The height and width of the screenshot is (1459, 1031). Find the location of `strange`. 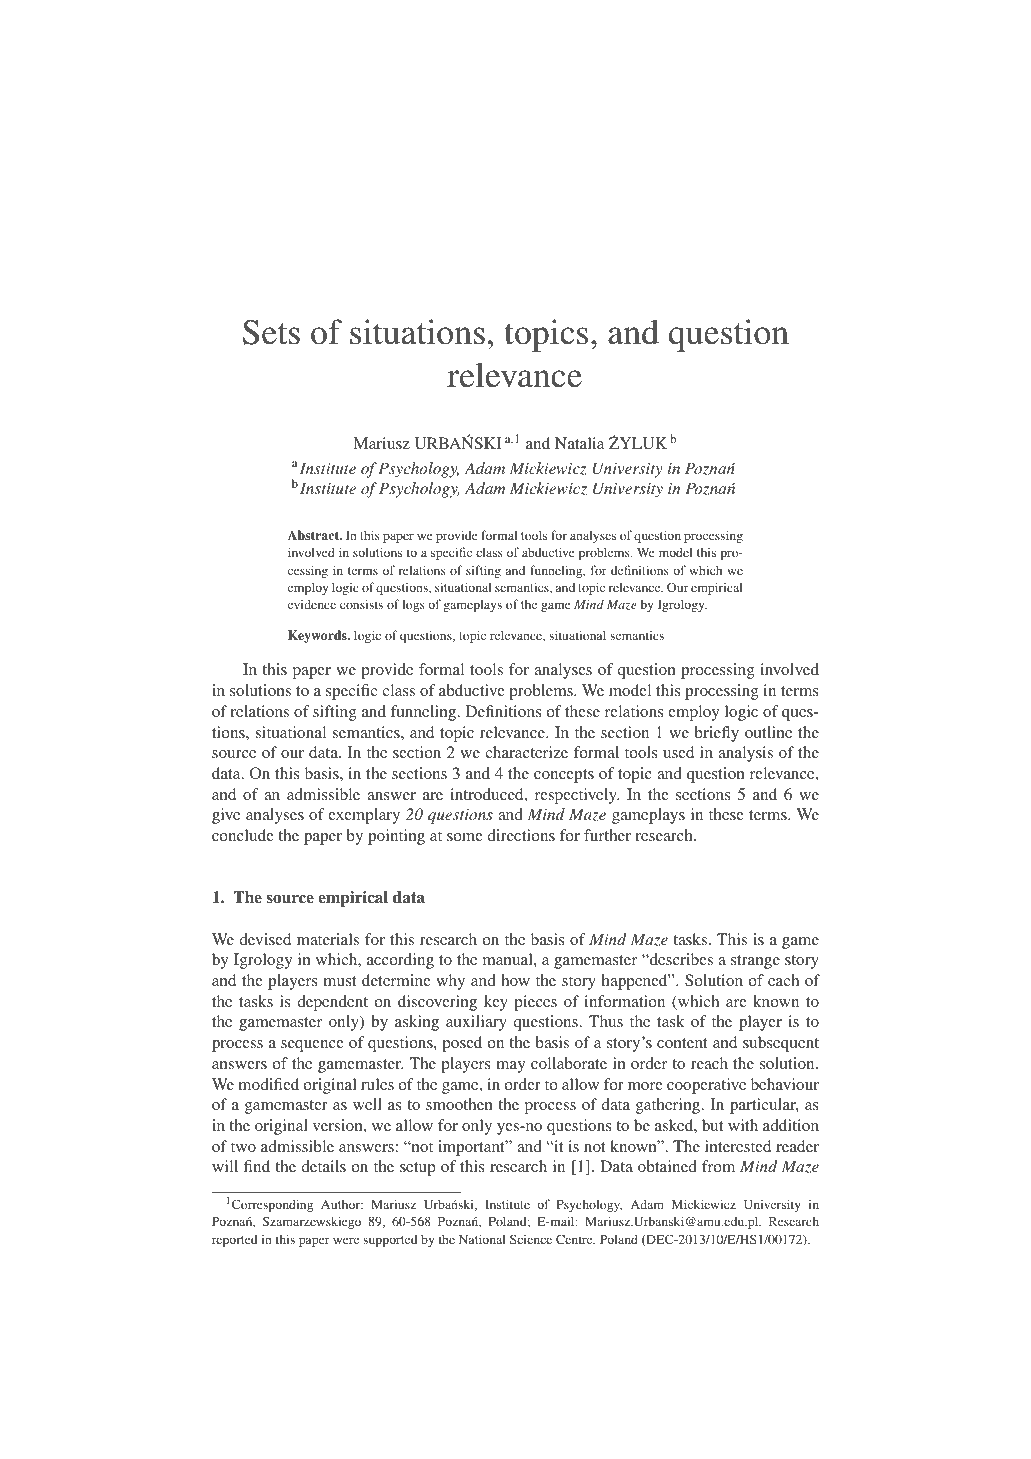

strange is located at coordinates (755, 962).
